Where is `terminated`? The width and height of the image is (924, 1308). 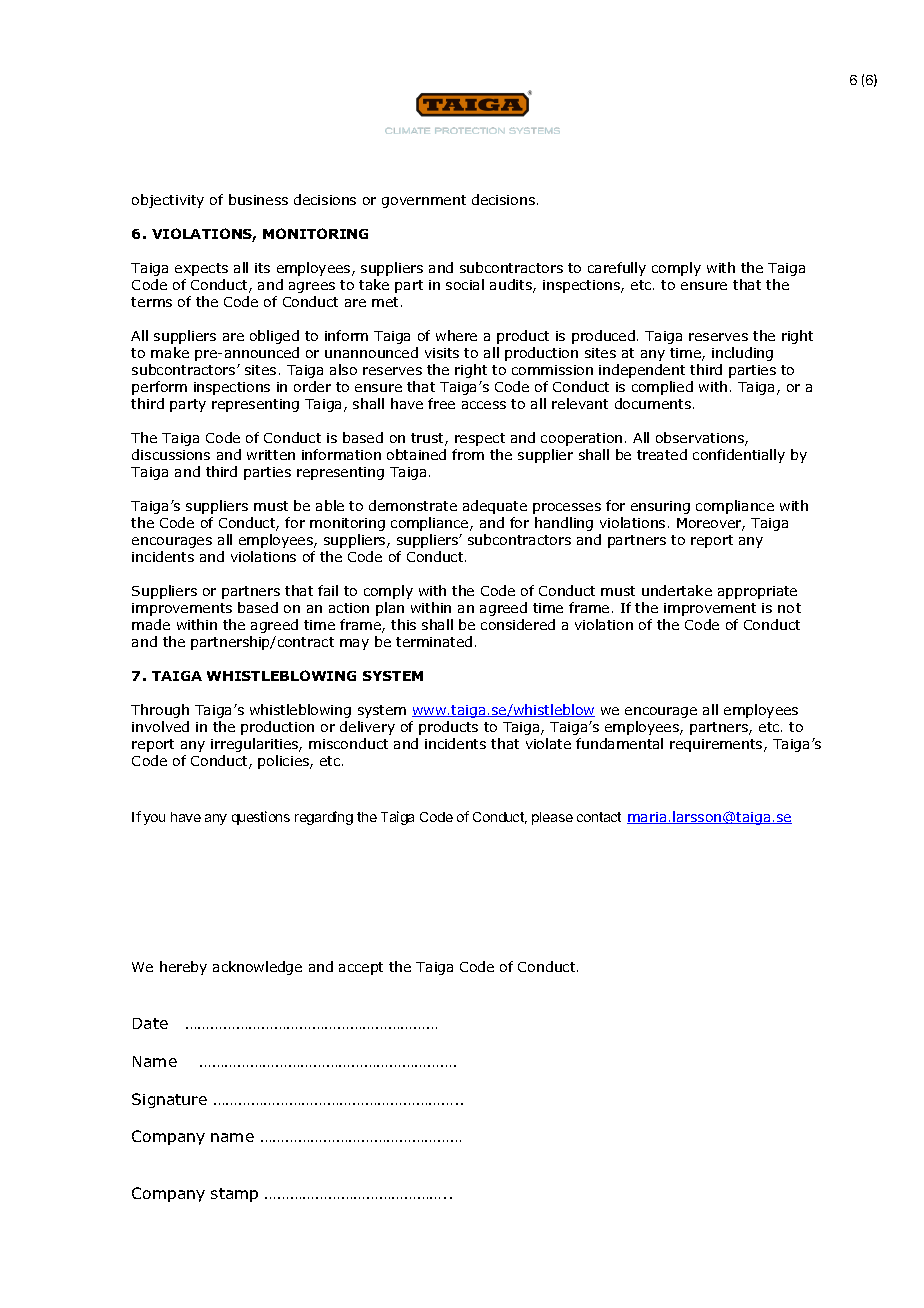
terminated is located at coordinates (434, 641).
